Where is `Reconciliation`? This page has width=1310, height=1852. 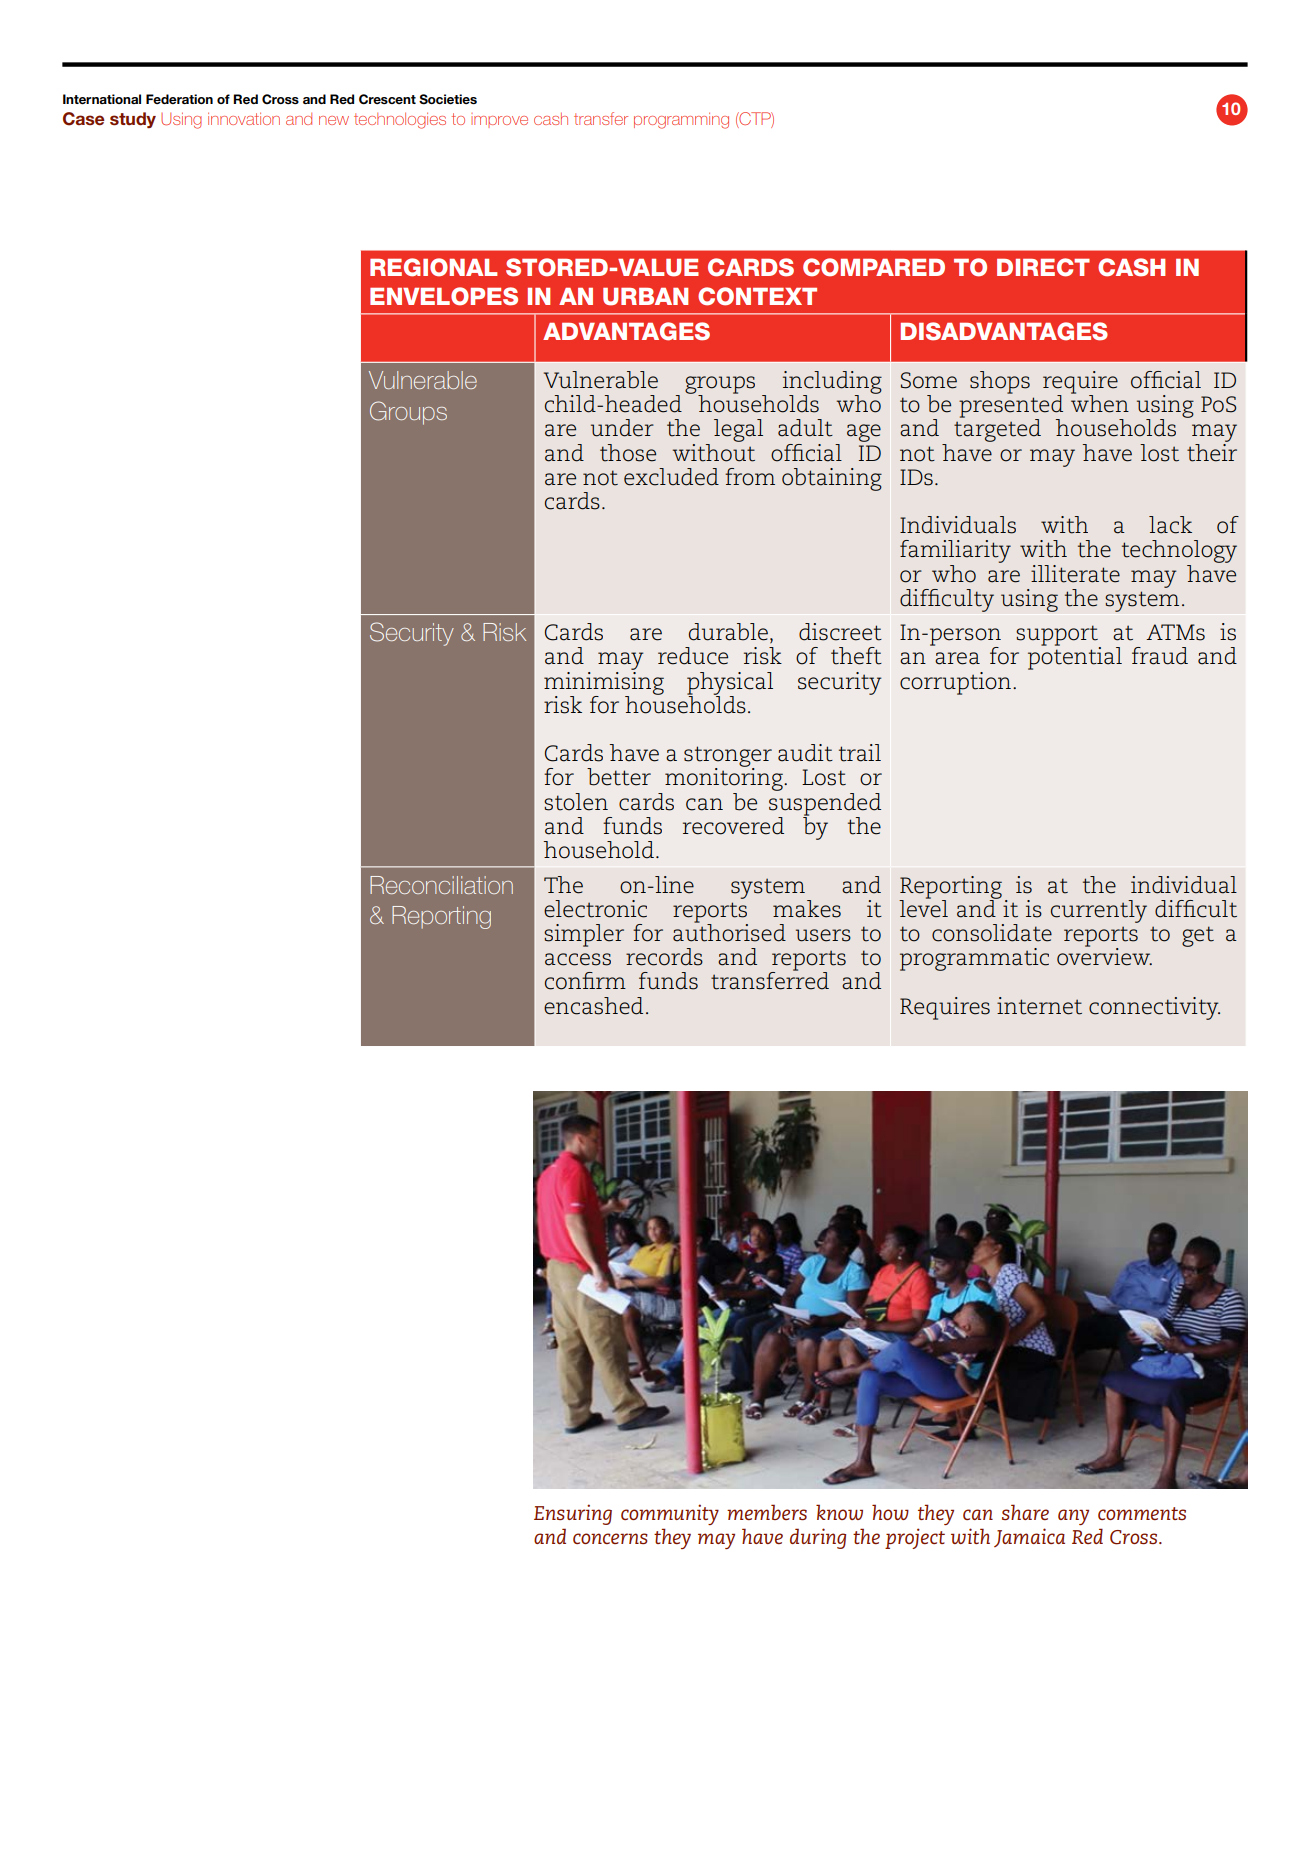 Reconciliation is located at coordinates (441, 885).
